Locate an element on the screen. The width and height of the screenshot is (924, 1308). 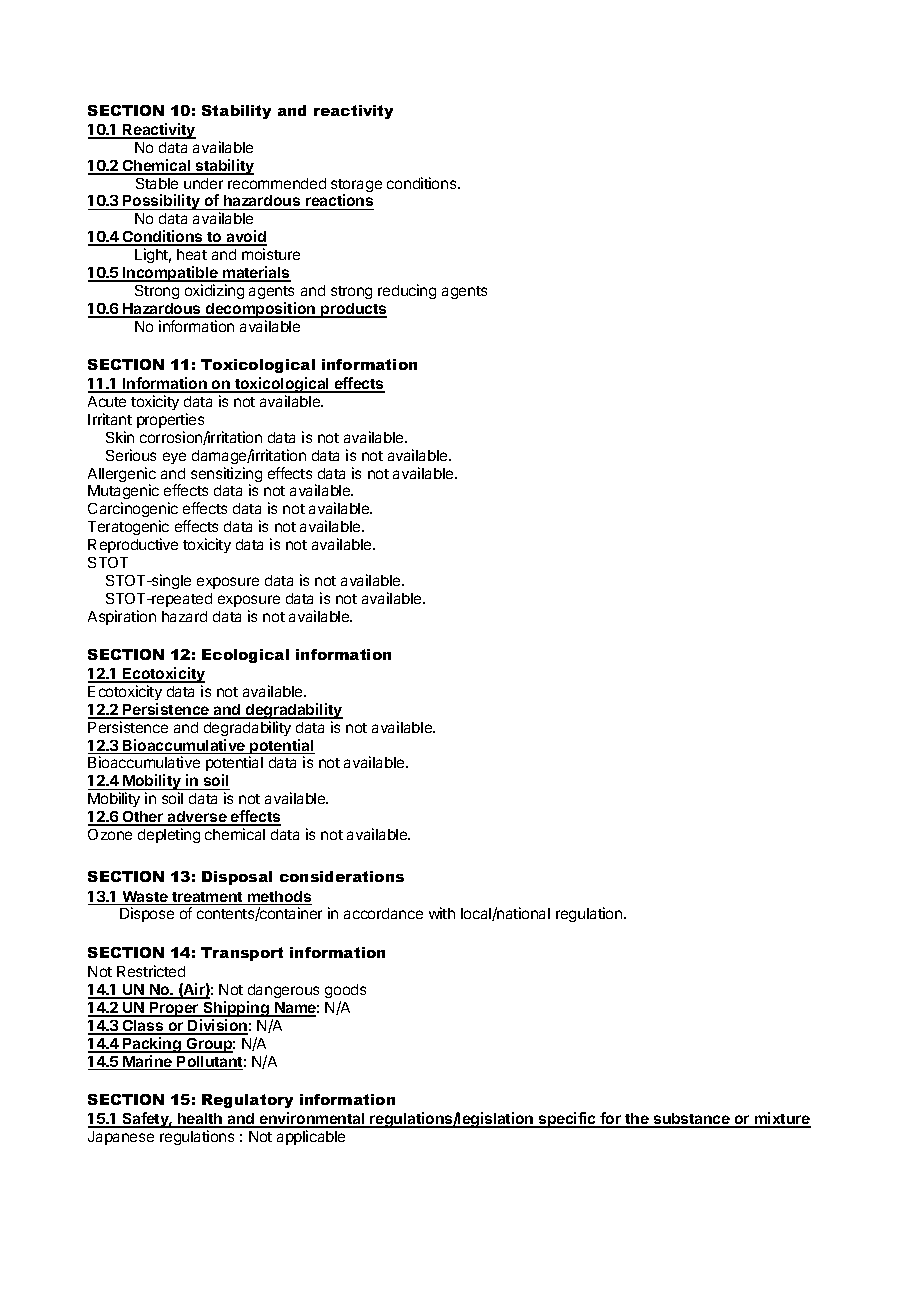
health is located at coordinates (200, 1120).
